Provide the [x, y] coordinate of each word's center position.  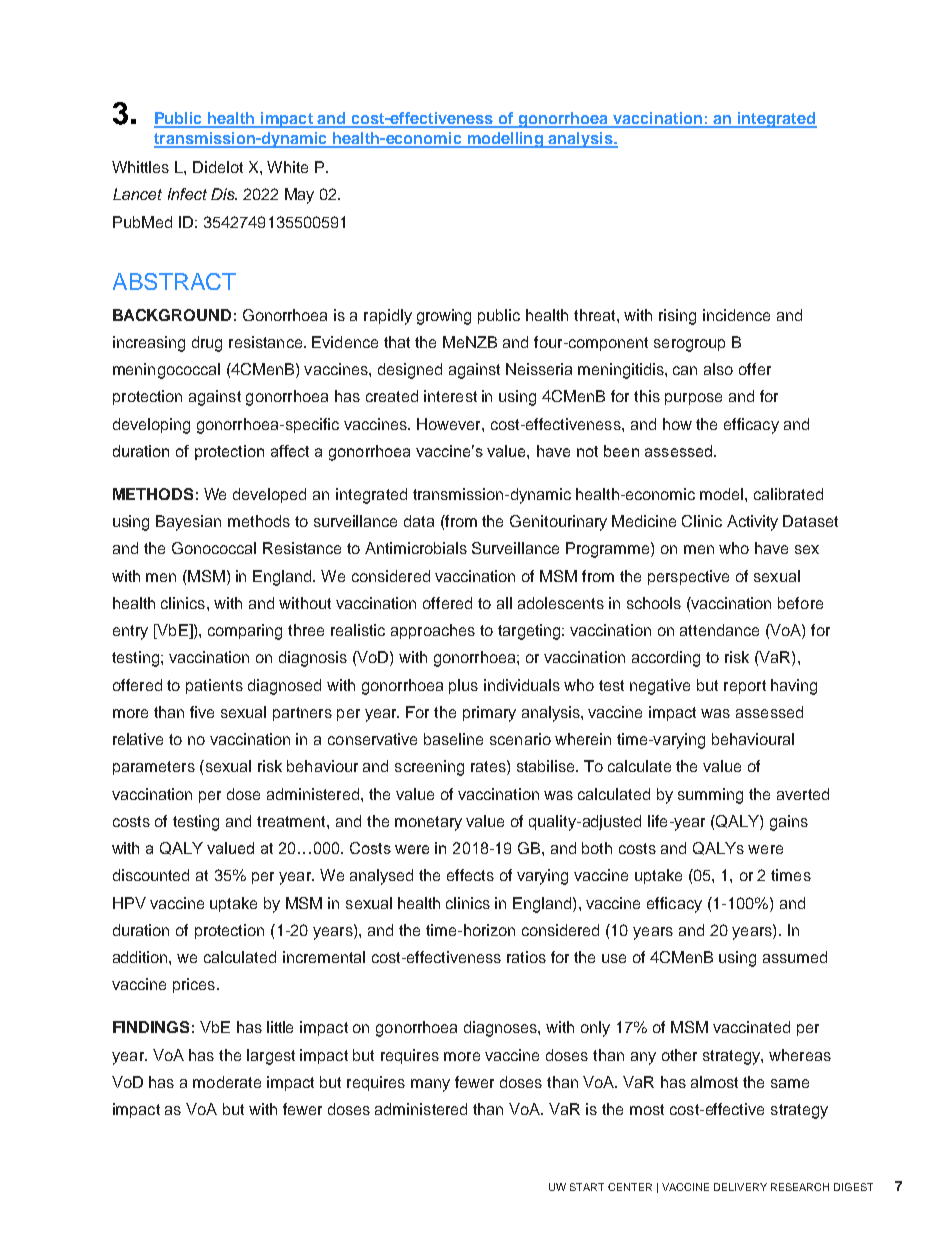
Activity [752, 523]
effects [470, 875]
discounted [151, 875]
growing [444, 317]
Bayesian [188, 523]
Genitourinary [558, 523]
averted [803, 794]
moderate [227, 1082]
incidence [736, 315]
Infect [187, 194]
